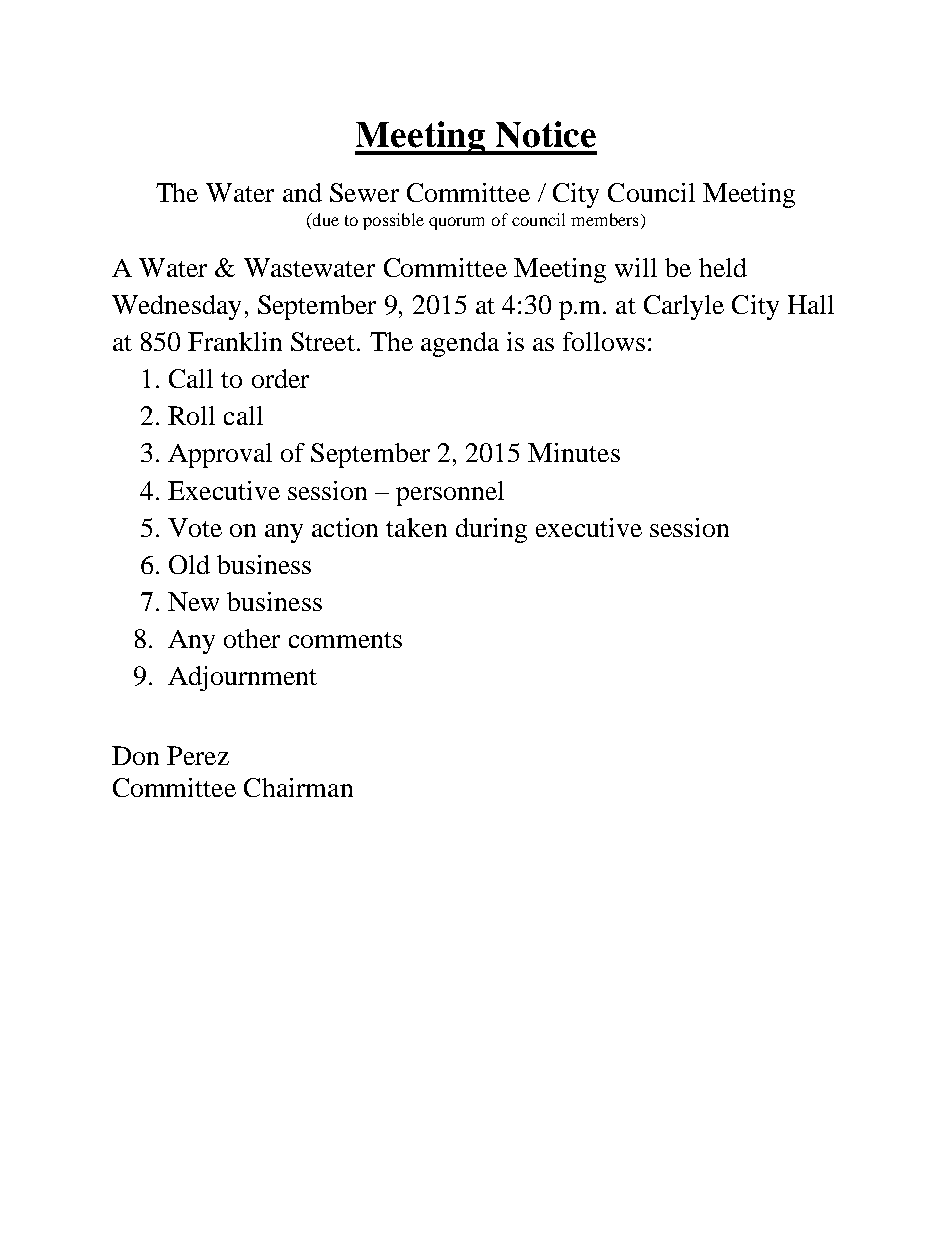  What do you see at coordinates (302, 192) in the document?
I see `and` at bounding box center [302, 192].
